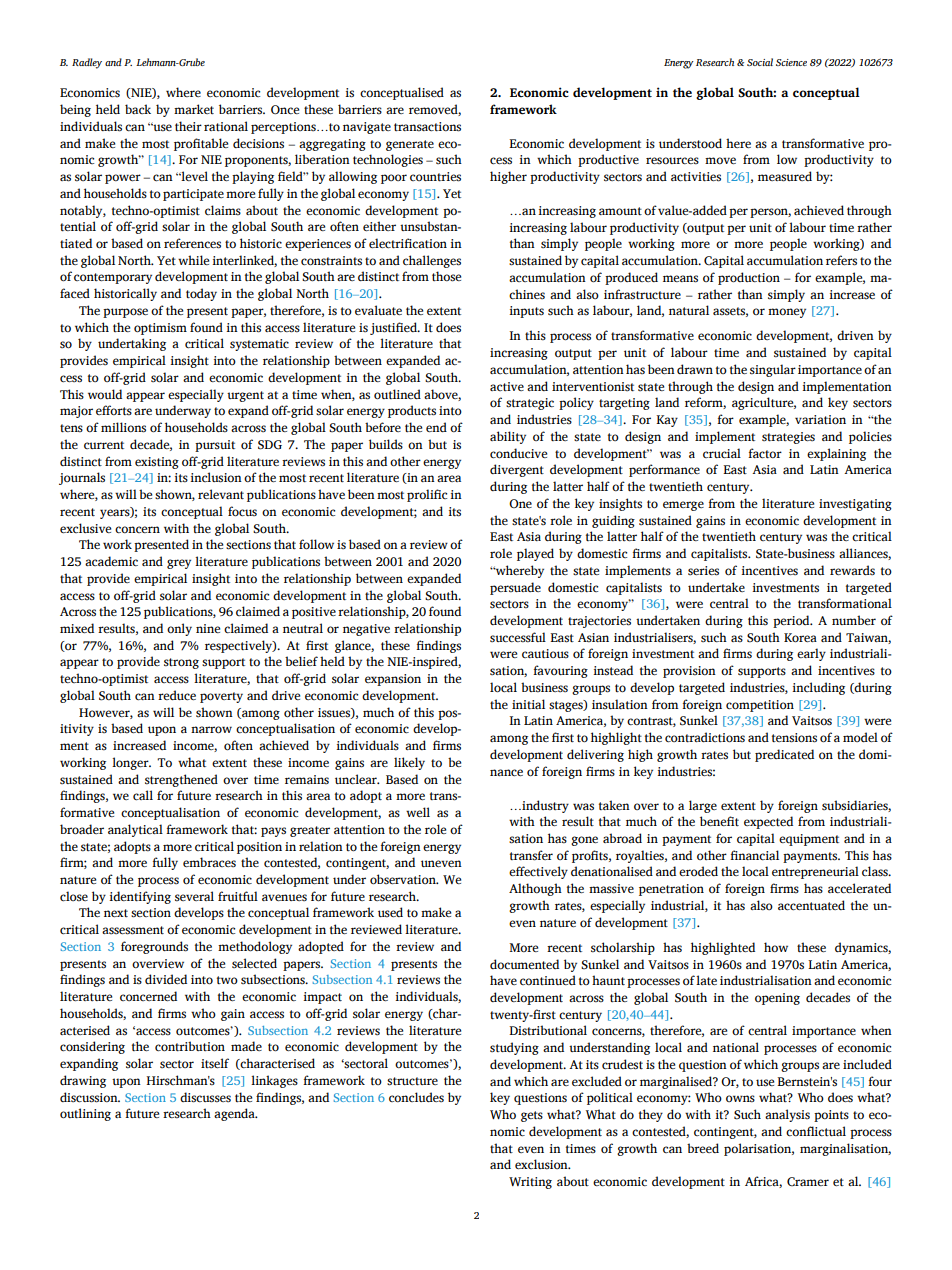 The image size is (952, 1270). I want to click on generate, so click(410, 145).
